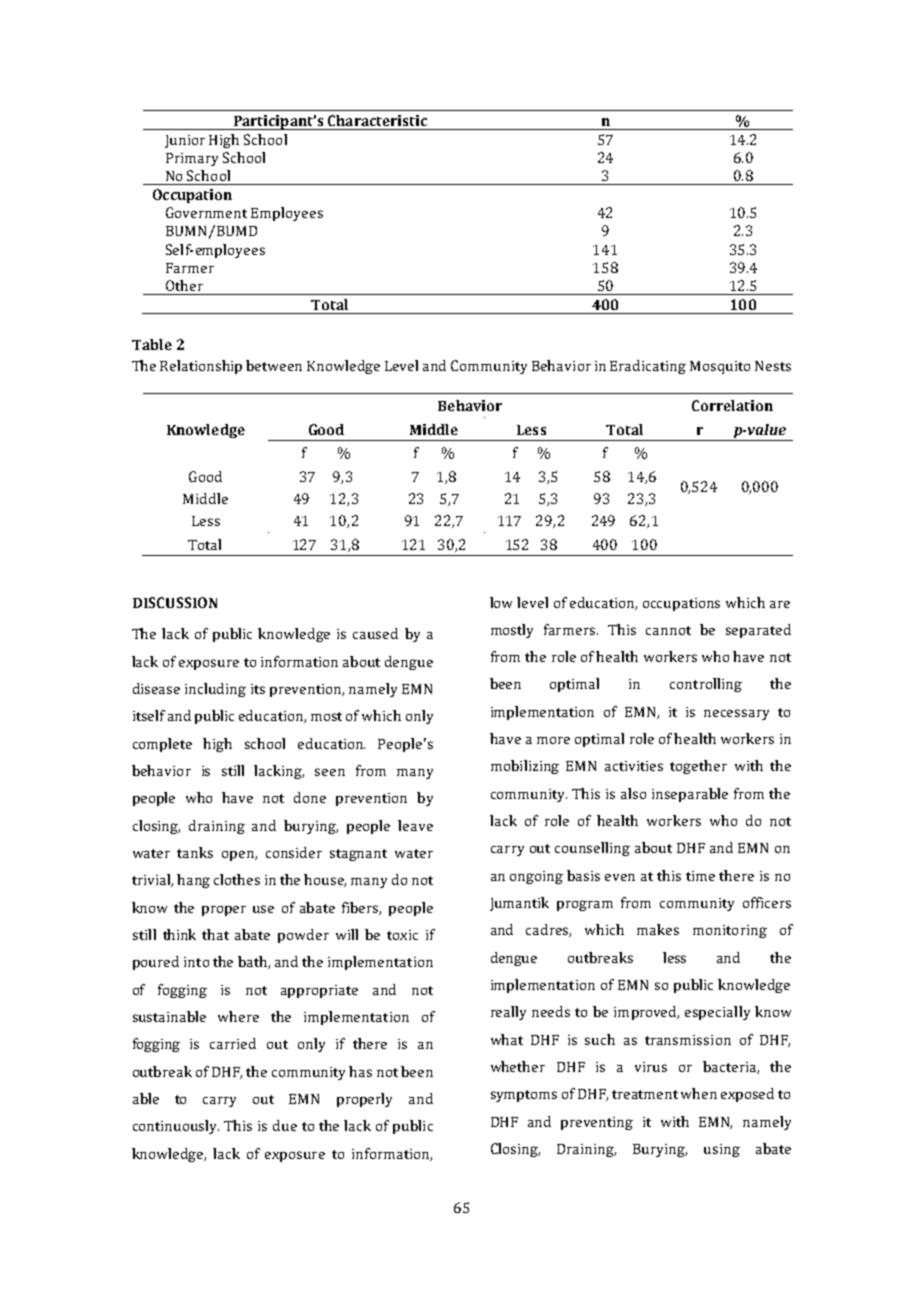 The image size is (924, 1308). I want to click on Government, so click(206, 212).
